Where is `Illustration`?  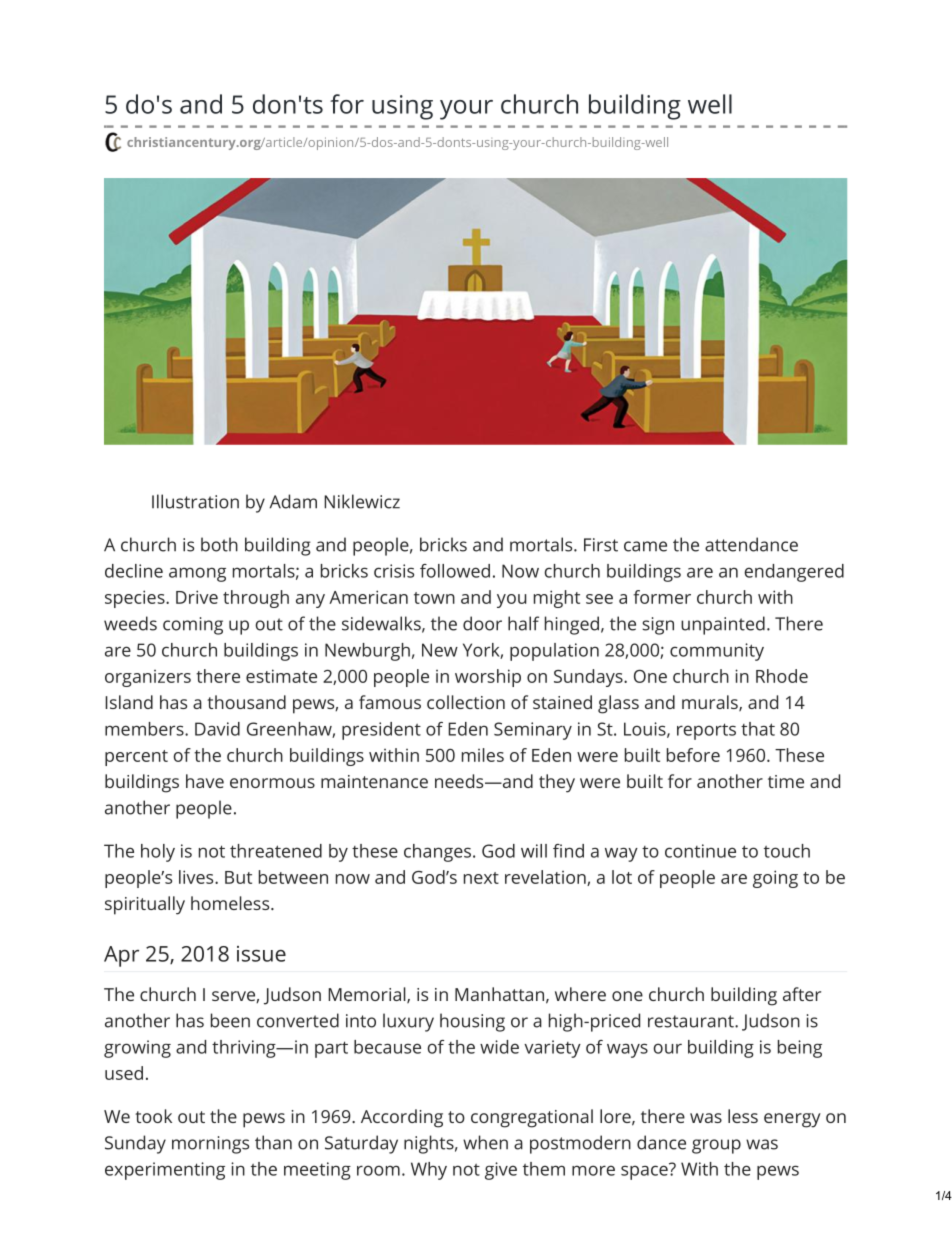 Illustration is located at coordinates (195, 501).
